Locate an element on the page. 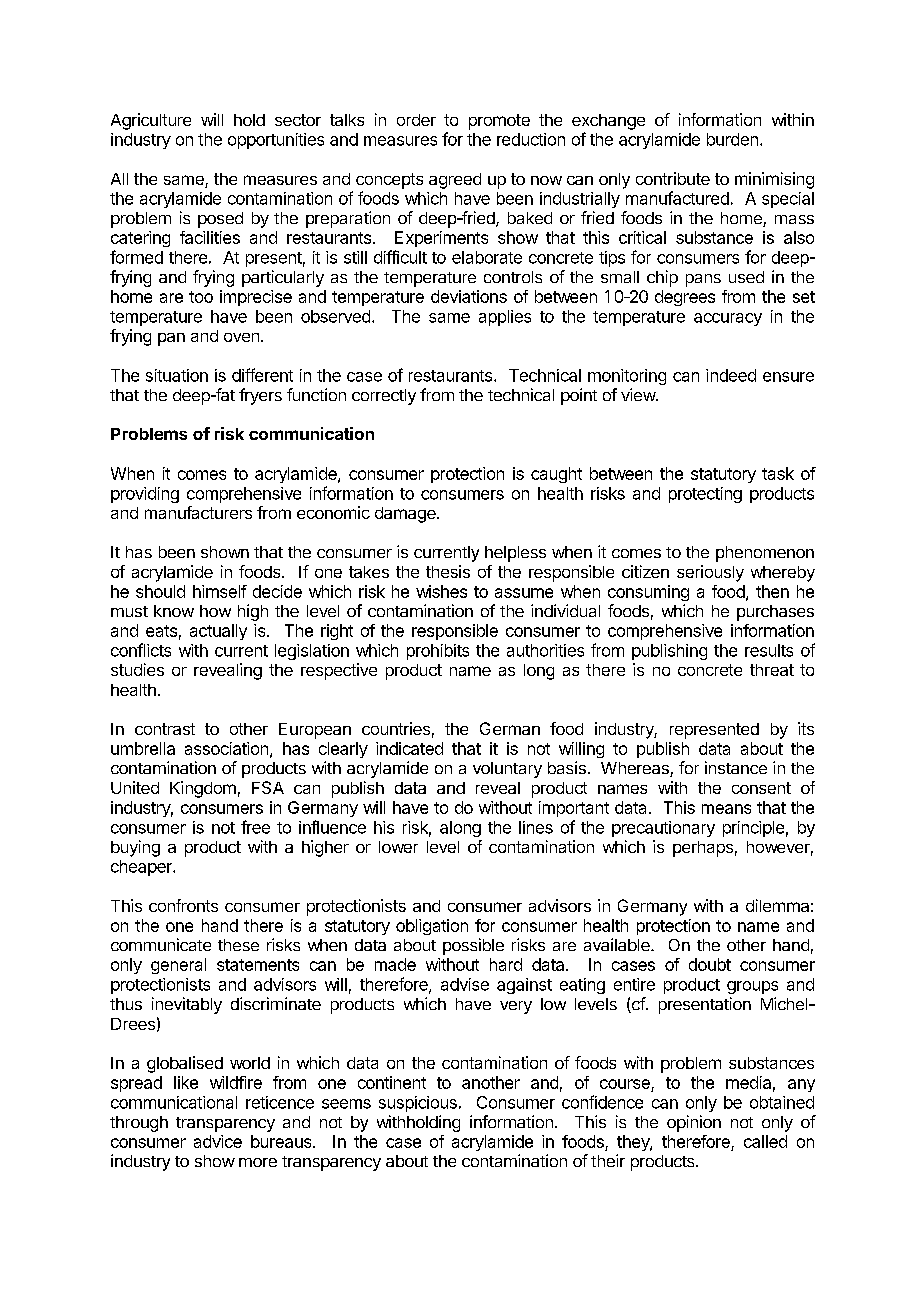  possible is located at coordinates (473, 946).
